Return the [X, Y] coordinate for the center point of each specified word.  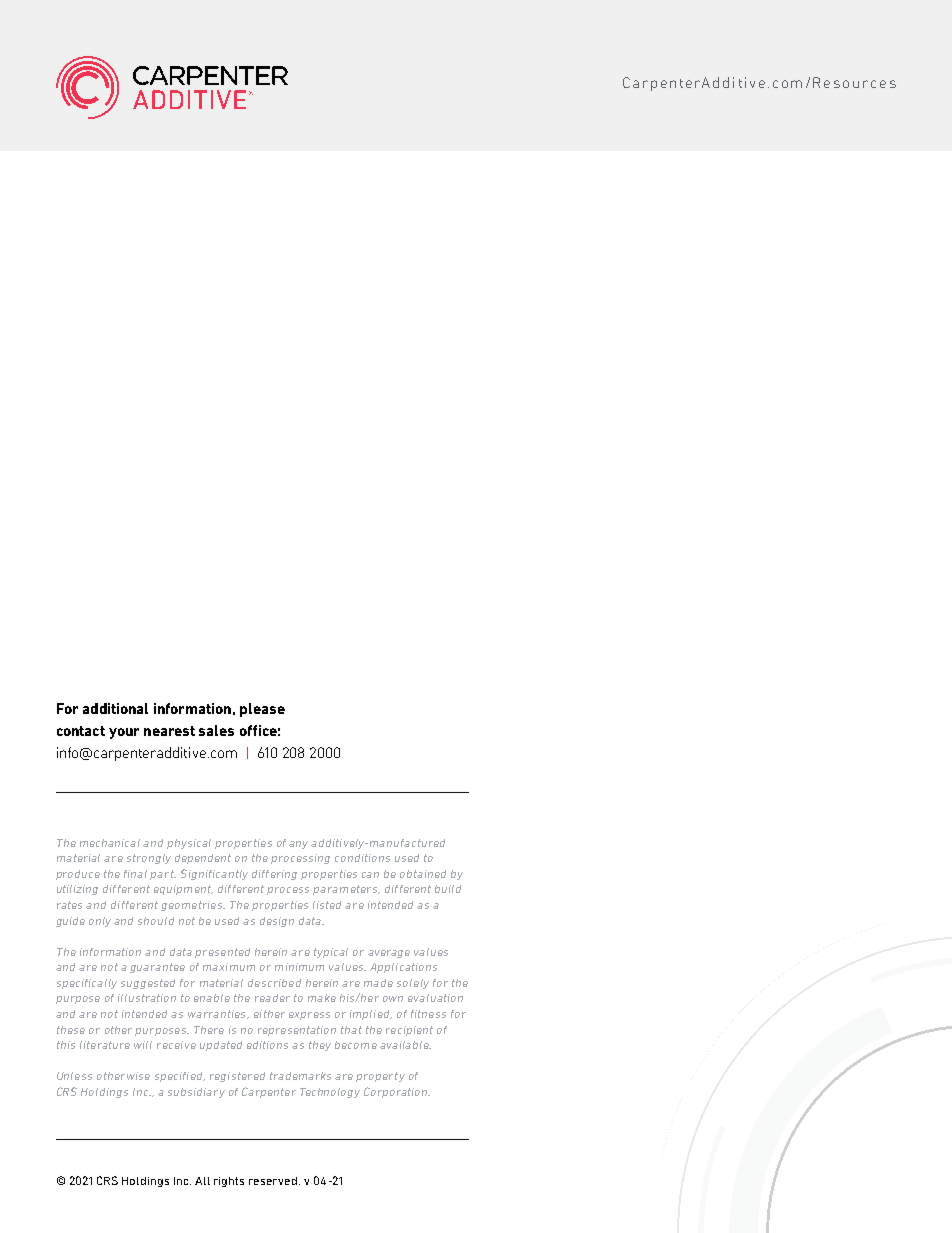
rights [229, 1182]
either [269, 1014]
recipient [409, 1031]
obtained [423, 874]
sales [216, 730]
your [124, 733]
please [262, 710]
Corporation [397, 1092]
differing [274, 875]
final [135, 874]
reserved [274, 1181]
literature [105, 1045]
